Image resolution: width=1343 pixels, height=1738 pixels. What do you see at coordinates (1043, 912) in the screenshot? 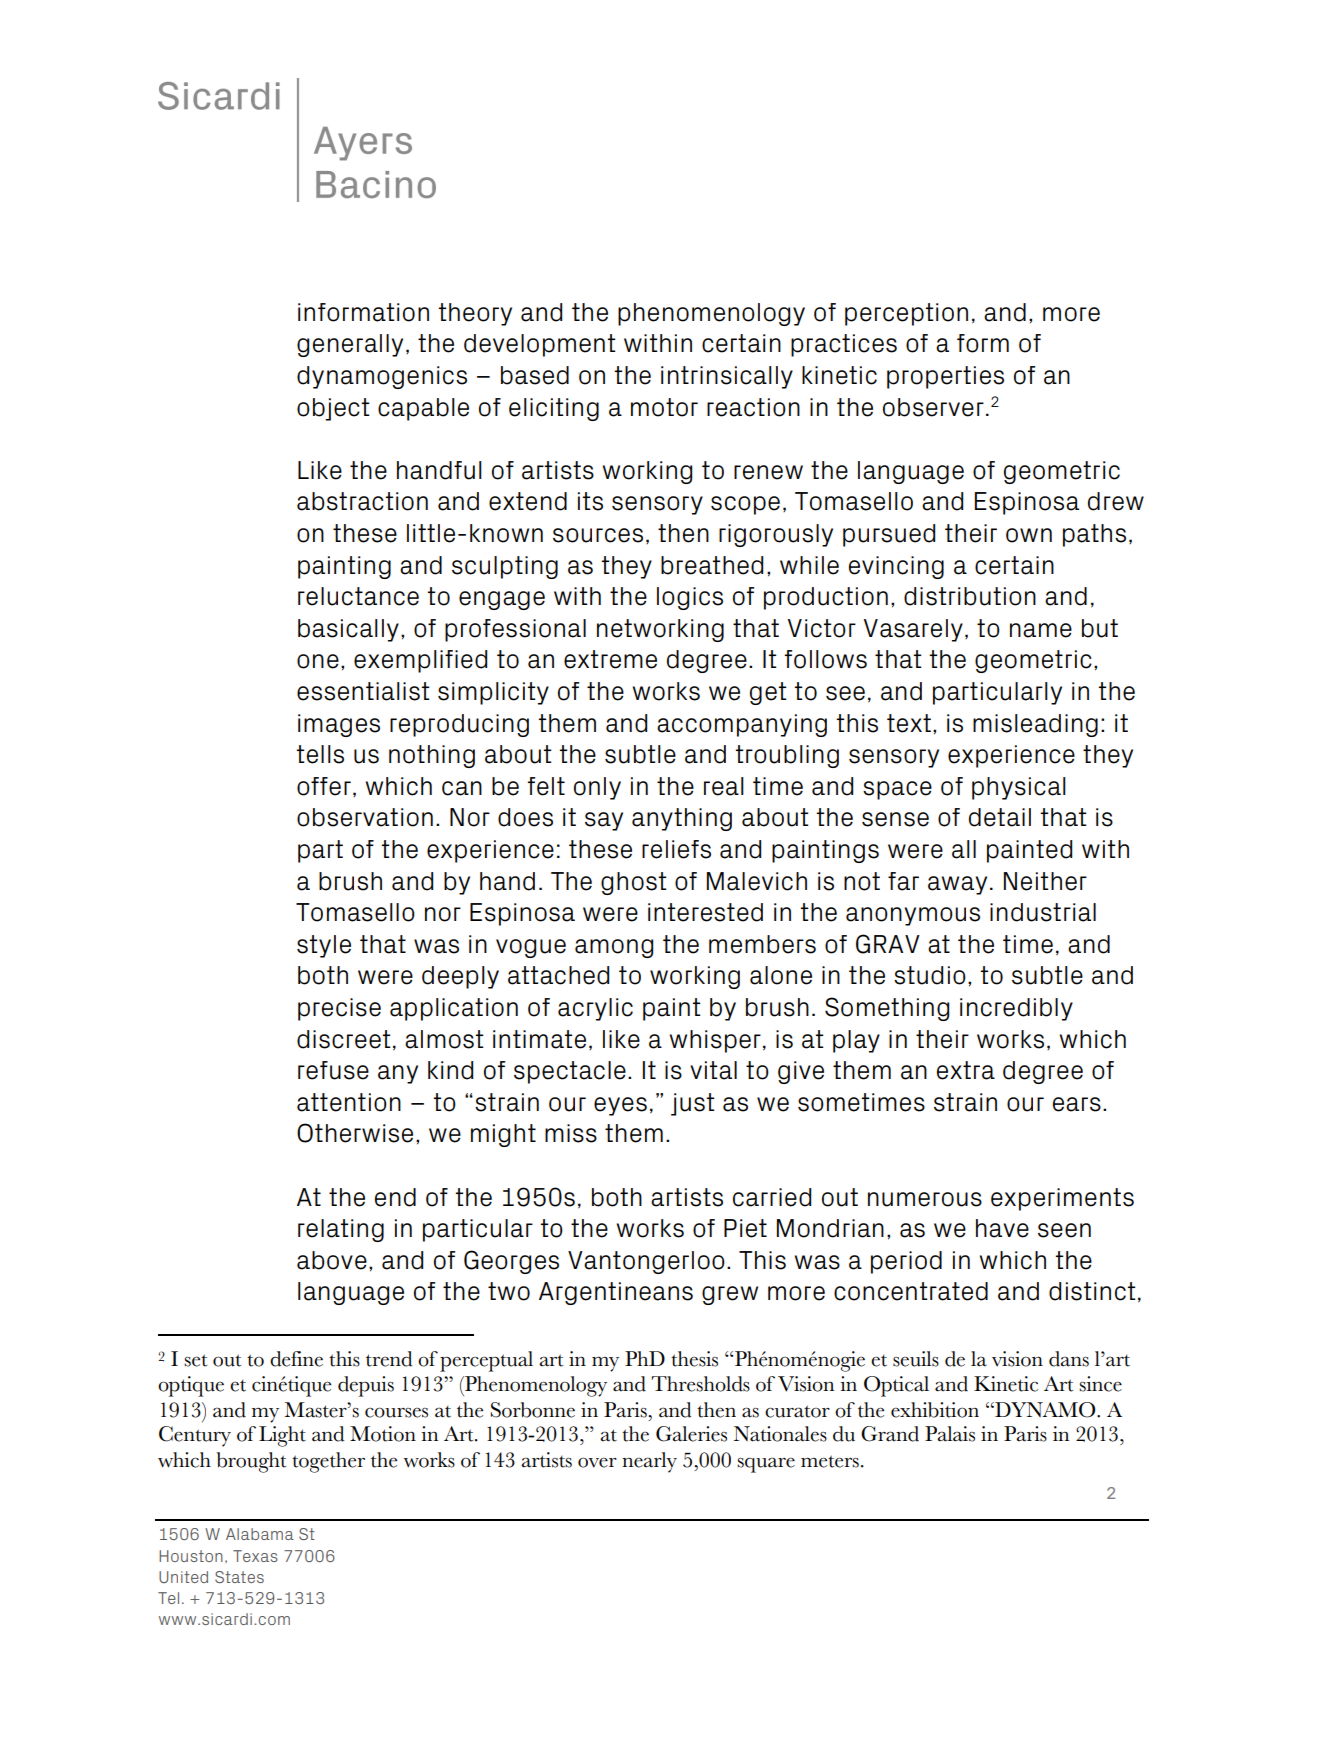
I see `industrial` at bounding box center [1043, 912].
